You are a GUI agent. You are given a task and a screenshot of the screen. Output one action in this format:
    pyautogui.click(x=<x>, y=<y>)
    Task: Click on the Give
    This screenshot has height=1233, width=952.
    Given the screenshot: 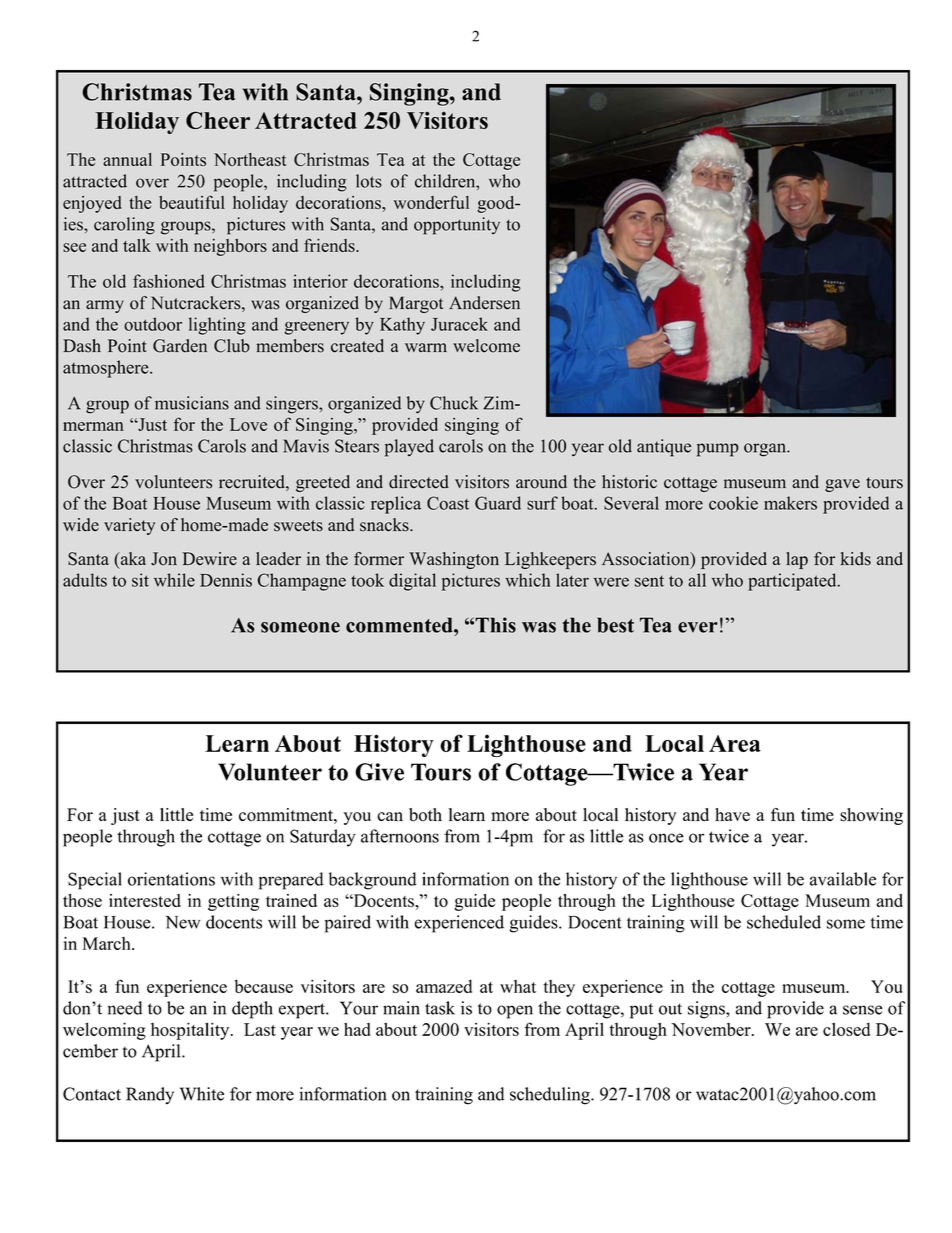 What is the action you would take?
    pyautogui.click(x=379, y=772)
